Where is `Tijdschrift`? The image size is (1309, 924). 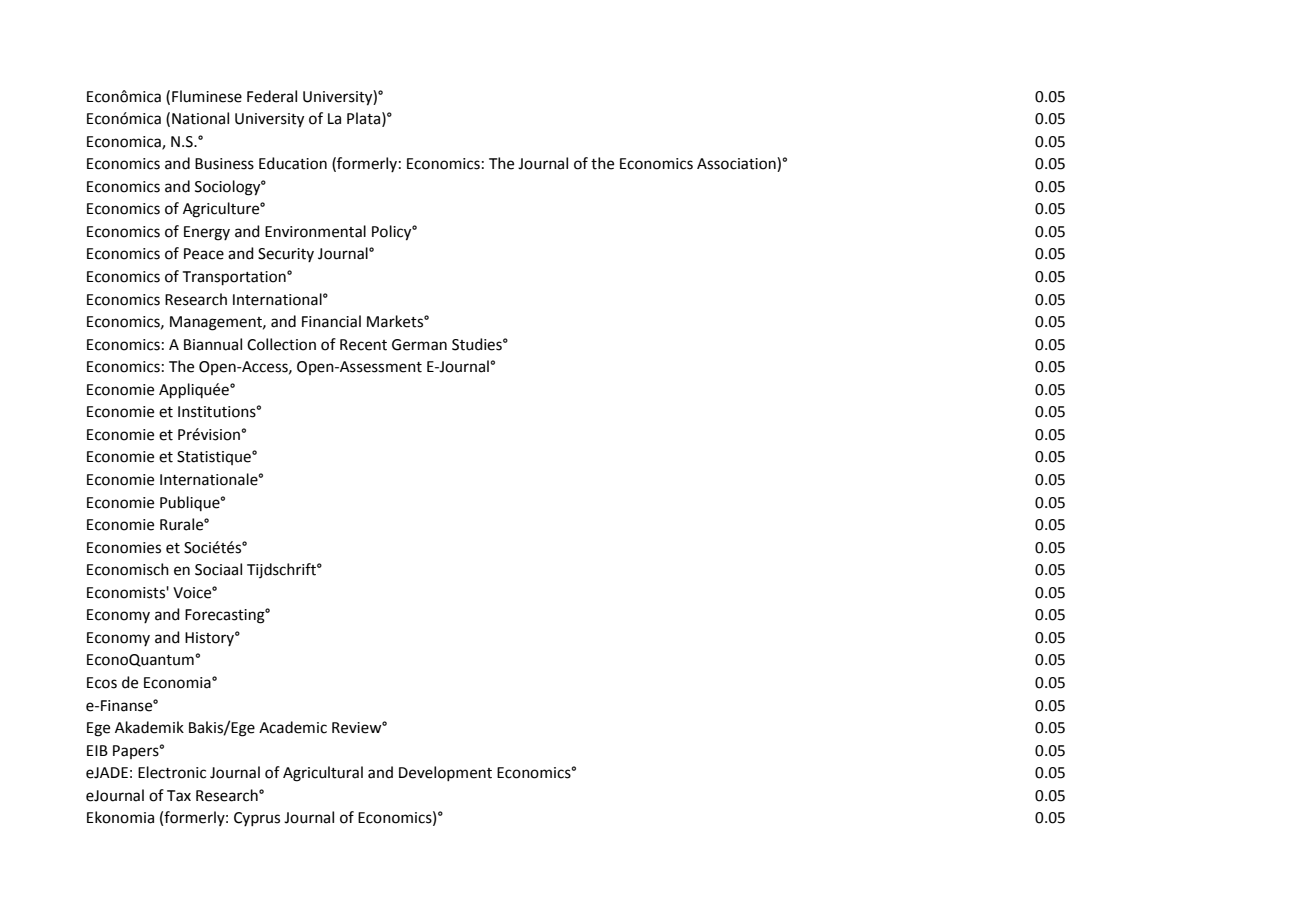 Tijdschrift is located at coordinates (282, 570).
